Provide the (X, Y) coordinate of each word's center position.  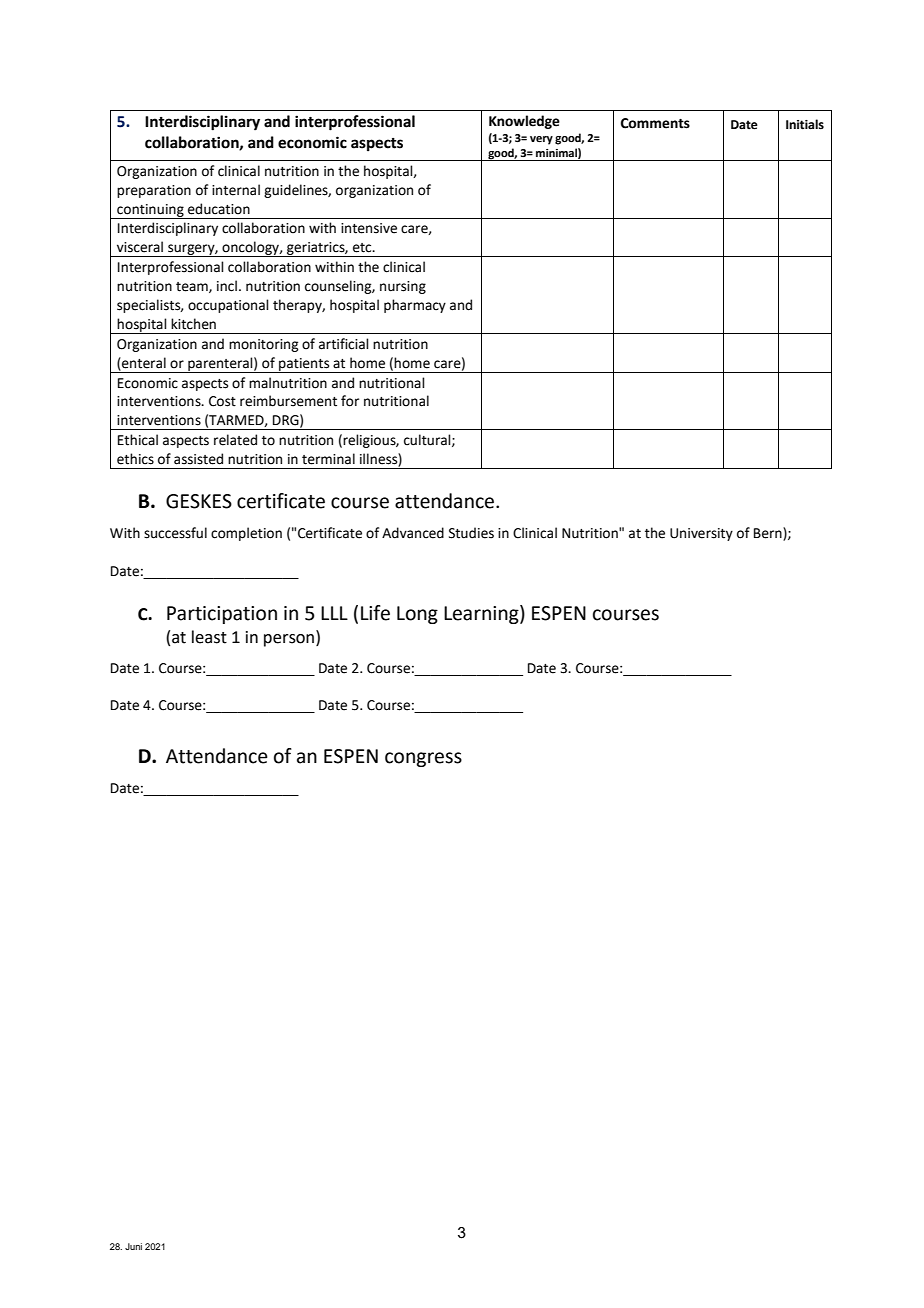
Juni (133, 1246)
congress (423, 759)
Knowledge (524, 122)
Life (375, 613)
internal (236, 190)
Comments (655, 123)
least (209, 637)
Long (417, 615)
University (701, 534)
